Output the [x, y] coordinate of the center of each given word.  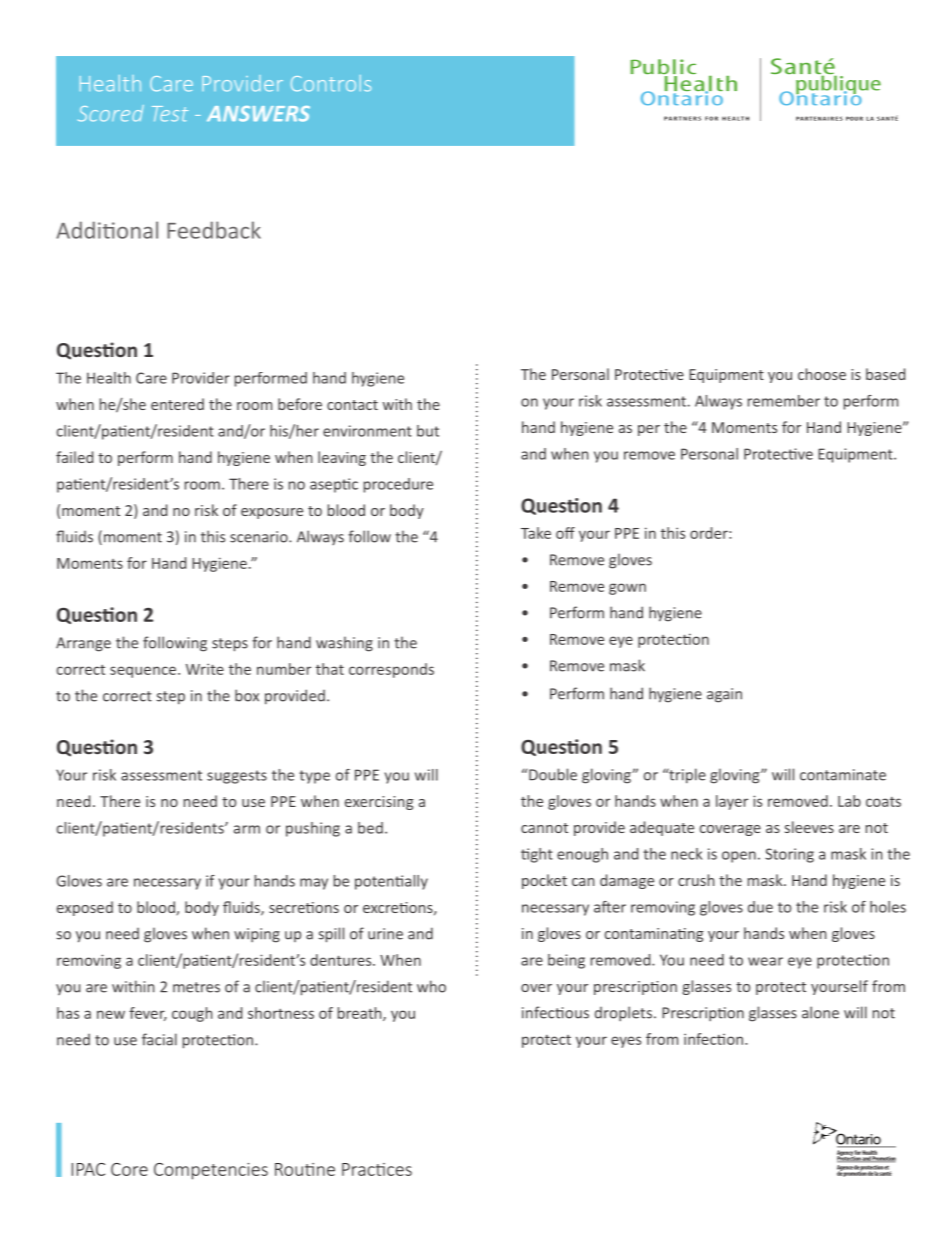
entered [177, 404]
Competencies [211, 1171]
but [428, 431]
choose [822, 374]
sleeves [809, 827]
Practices [377, 1169]
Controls [331, 83]
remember [784, 401]
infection [713, 1039]
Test [170, 114]
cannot [544, 828]
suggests [237, 777]
